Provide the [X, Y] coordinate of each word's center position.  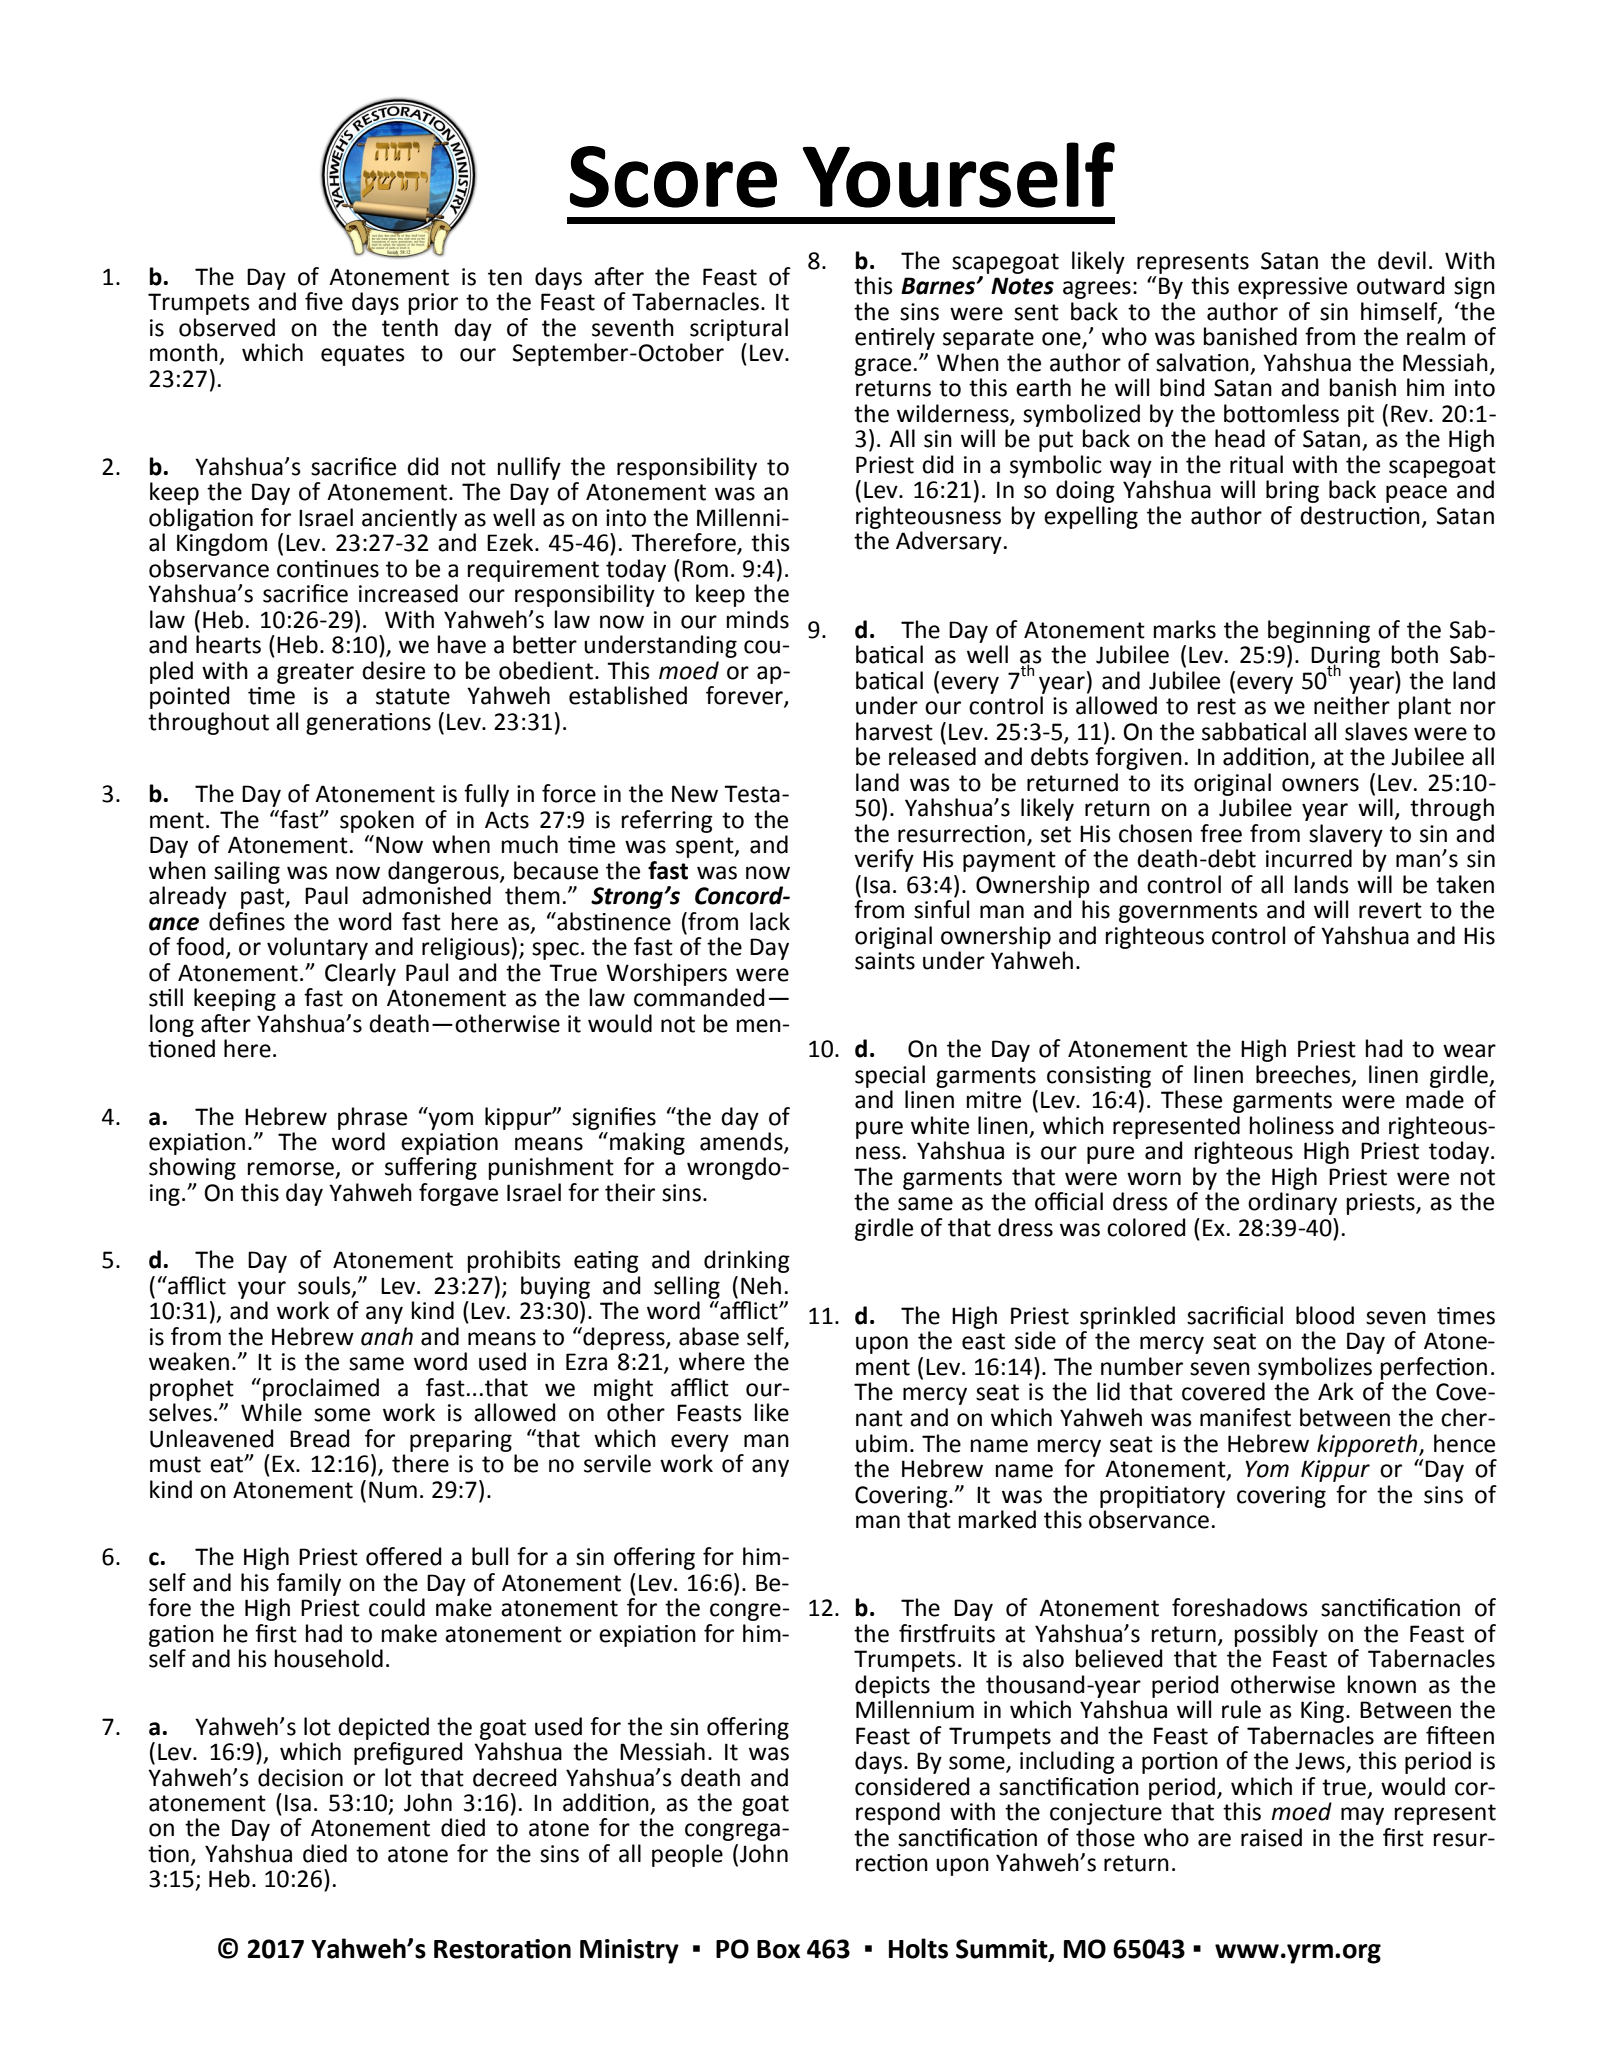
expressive [1292, 288]
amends [742, 1142]
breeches [1304, 1075]
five [324, 301]
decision [300, 1777]
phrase [372, 1118]
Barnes [939, 286]
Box [778, 1949]
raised [1271, 1837]
